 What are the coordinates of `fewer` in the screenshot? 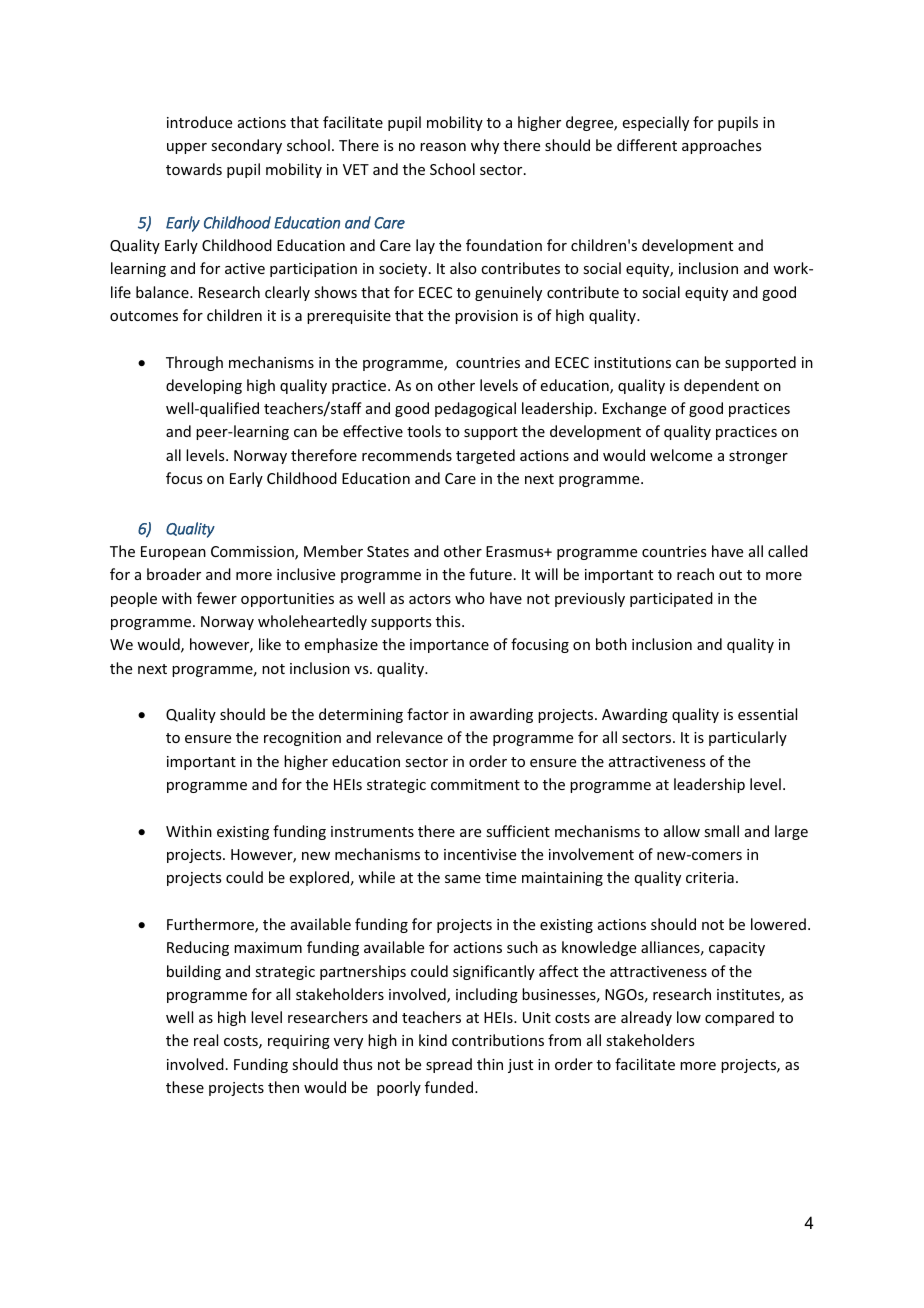 It's located at (217, 598).
